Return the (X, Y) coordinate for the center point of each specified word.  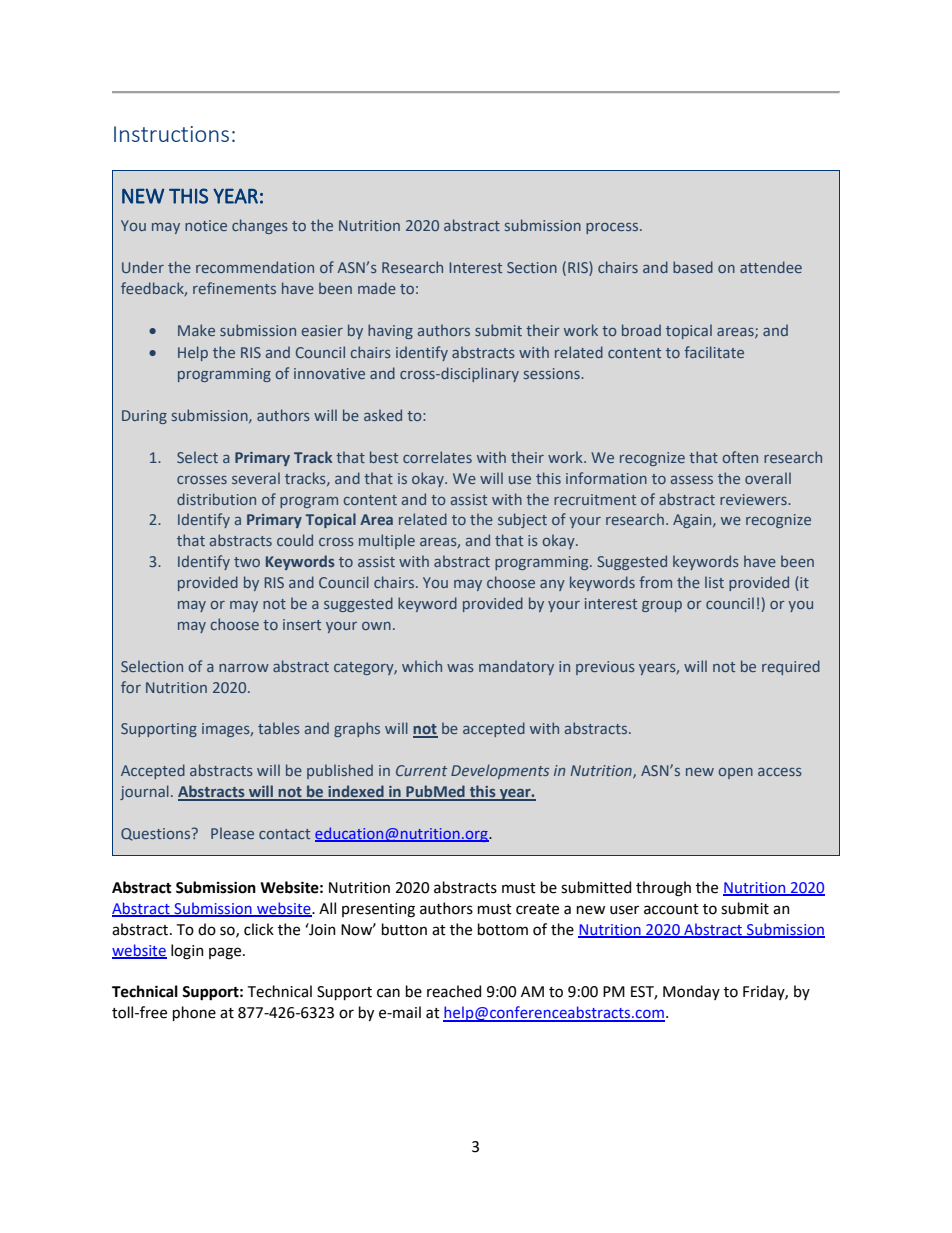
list (714, 582)
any (552, 585)
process (612, 228)
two (247, 562)
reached (454, 991)
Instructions (171, 134)
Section (532, 267)
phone (194, 1013)
